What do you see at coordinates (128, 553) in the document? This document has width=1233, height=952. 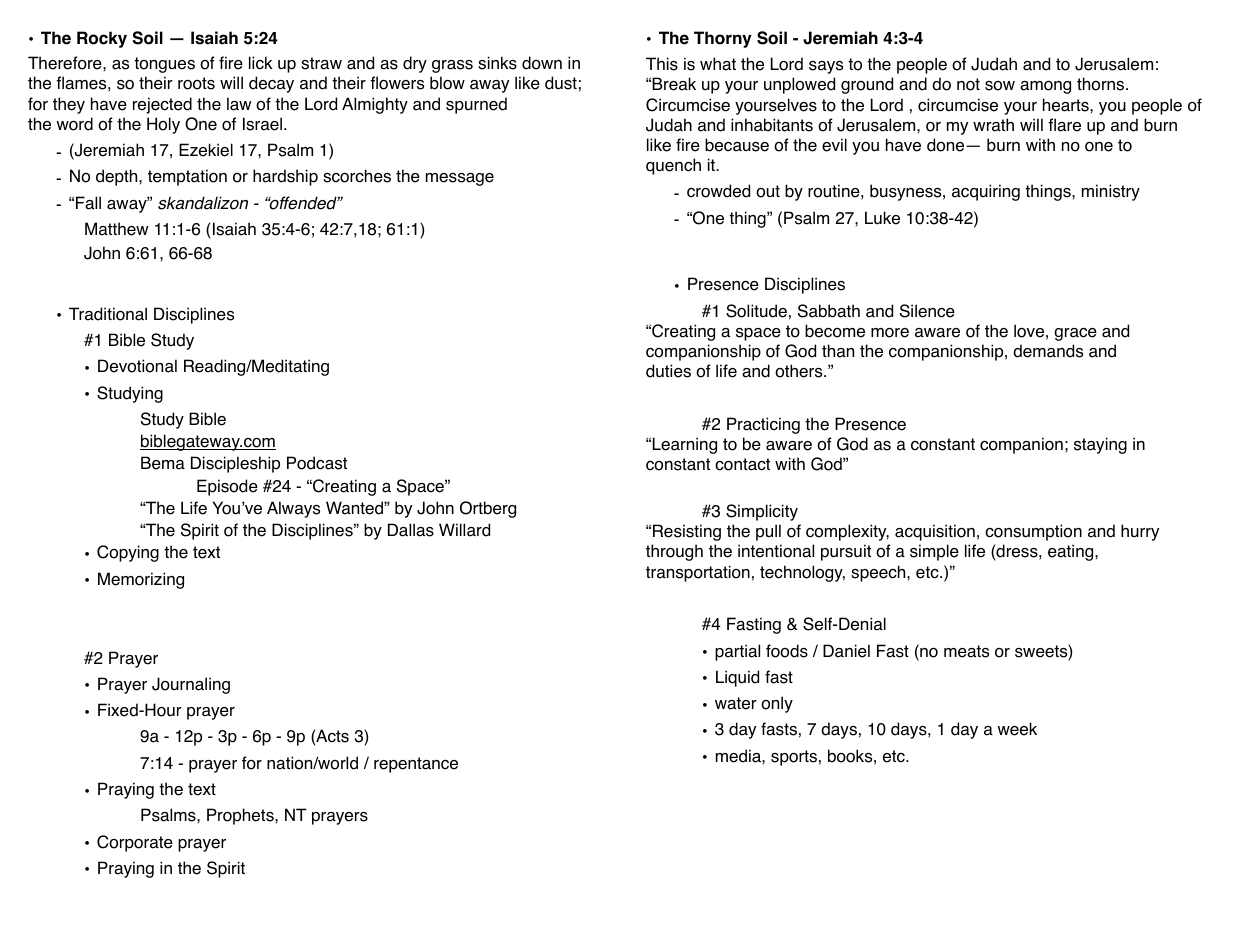 I see `Copying` at bounding box center [128, 553].
